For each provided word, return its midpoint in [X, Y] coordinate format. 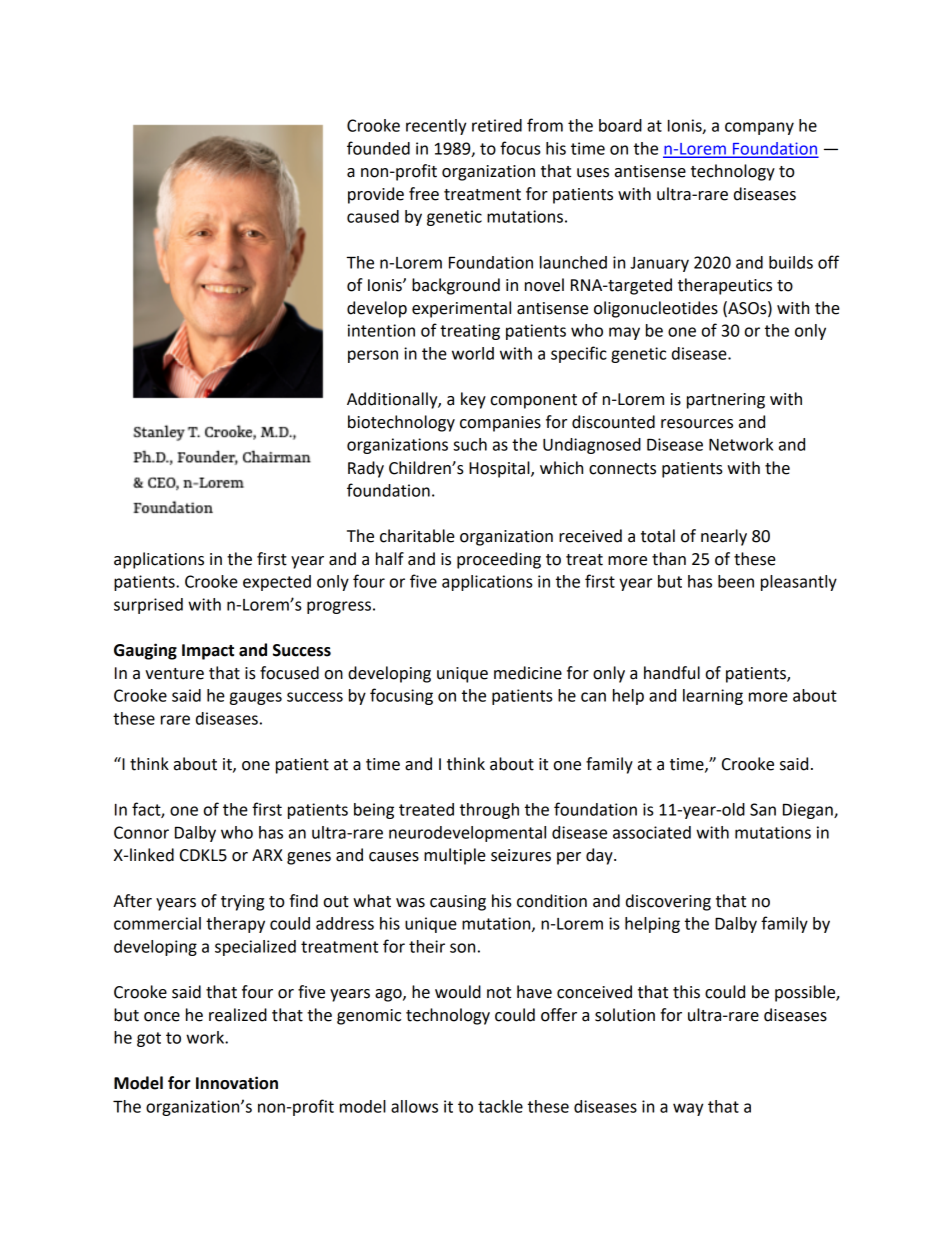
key [473, 400]
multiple [455, 856]
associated [652, 832]
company [759, 128]
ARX [267, 855]
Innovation [237, 1083]
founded [378, 148]
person [373, 356]
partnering [726, 401]
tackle [500, 1106]
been [736, 581]
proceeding [499, 560]
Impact [208, 652]
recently [436, 127]
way [688, 1109]
